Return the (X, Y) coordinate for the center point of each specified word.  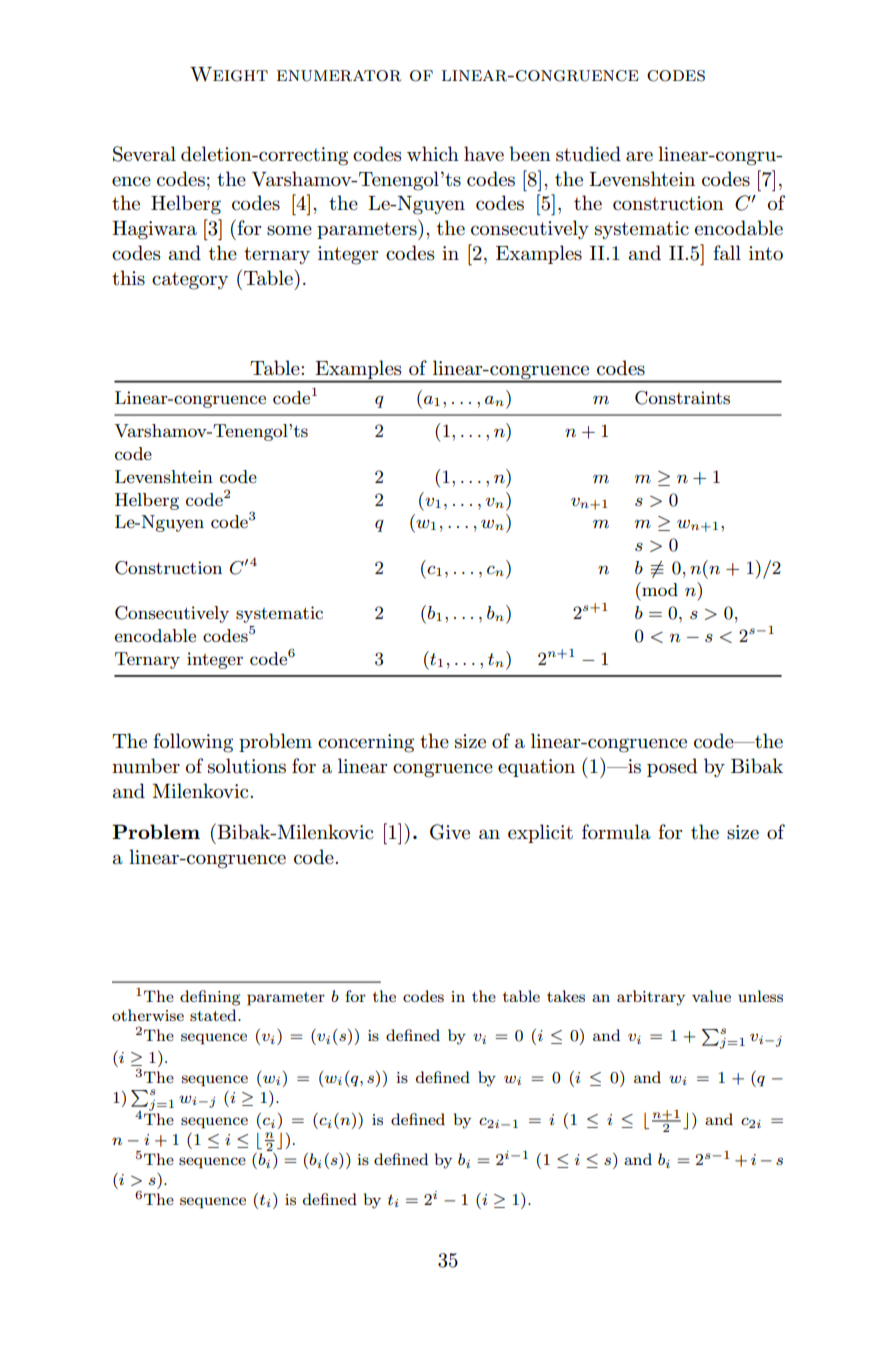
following (193, 743)
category (190, 281)
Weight (229, 74)
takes (566, 996)
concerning (366, 743)
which (433, 153)
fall (727, 253)
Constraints (682, 398)
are (639, 156)
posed (672, 767)
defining (210, 998)
